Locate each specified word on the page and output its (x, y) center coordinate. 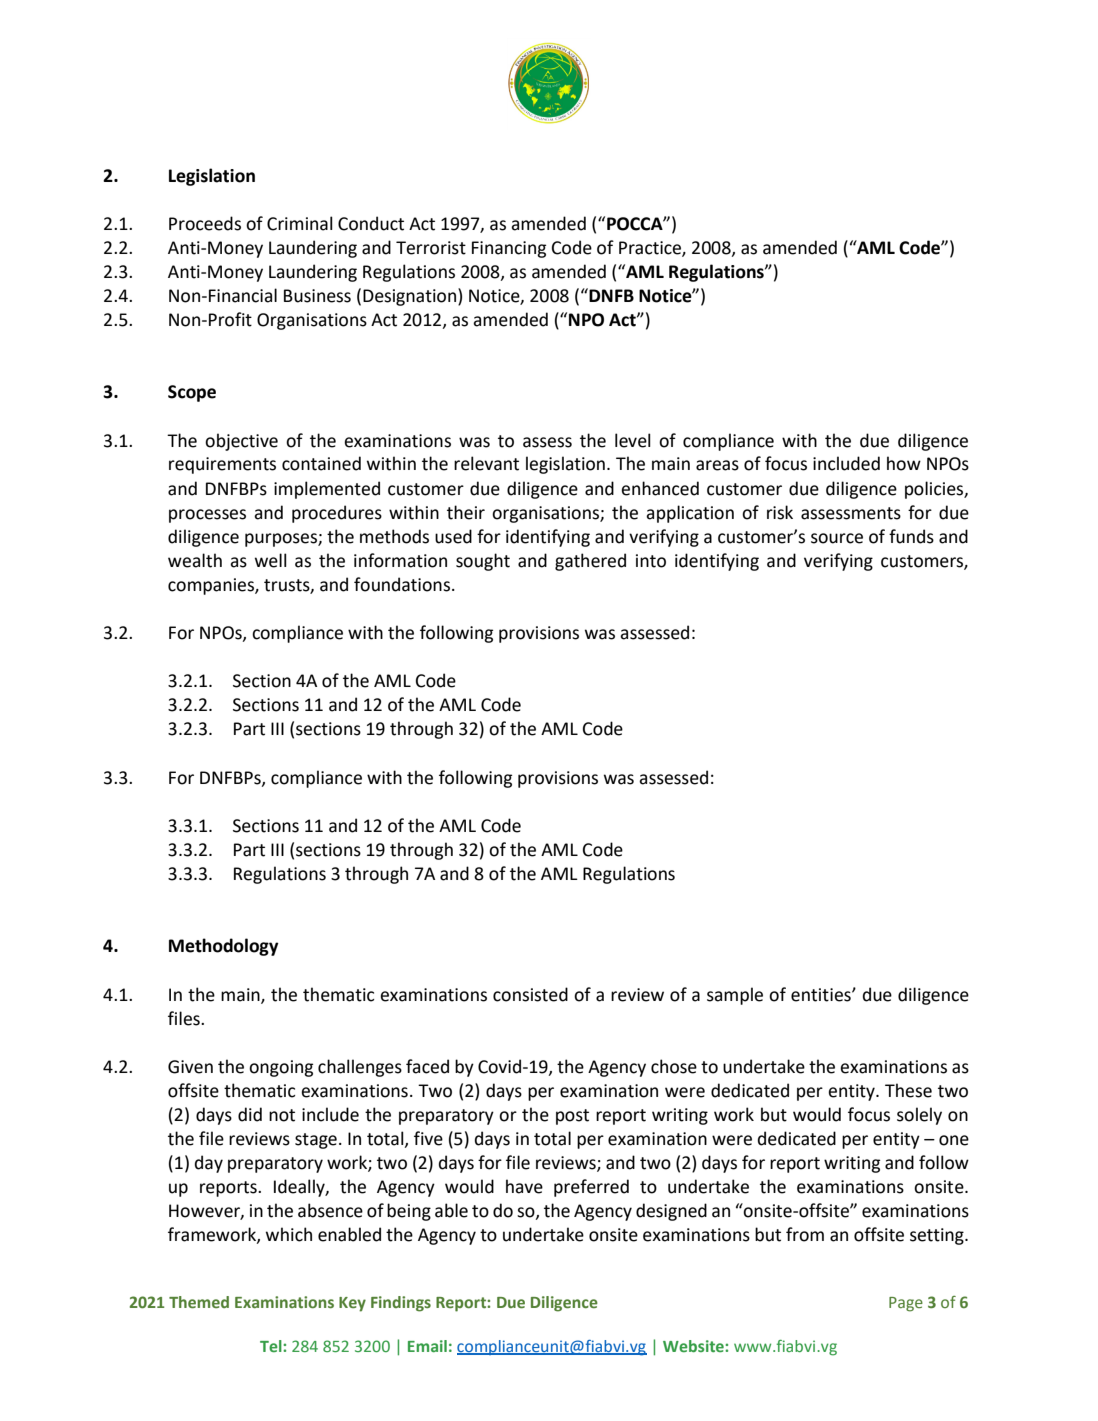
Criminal (300, 223)
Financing (509, 249)
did (250, 1114)
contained (321, 463)
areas (717, 465)
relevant (486, 463)
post (572, 1117)
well (271, 560)
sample (735, 996)
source (837, 538)
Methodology (224, 947)
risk (780, 512)
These (908, 1090)
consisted (530, 994)
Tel (272, 1346)
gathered (590, 562)
